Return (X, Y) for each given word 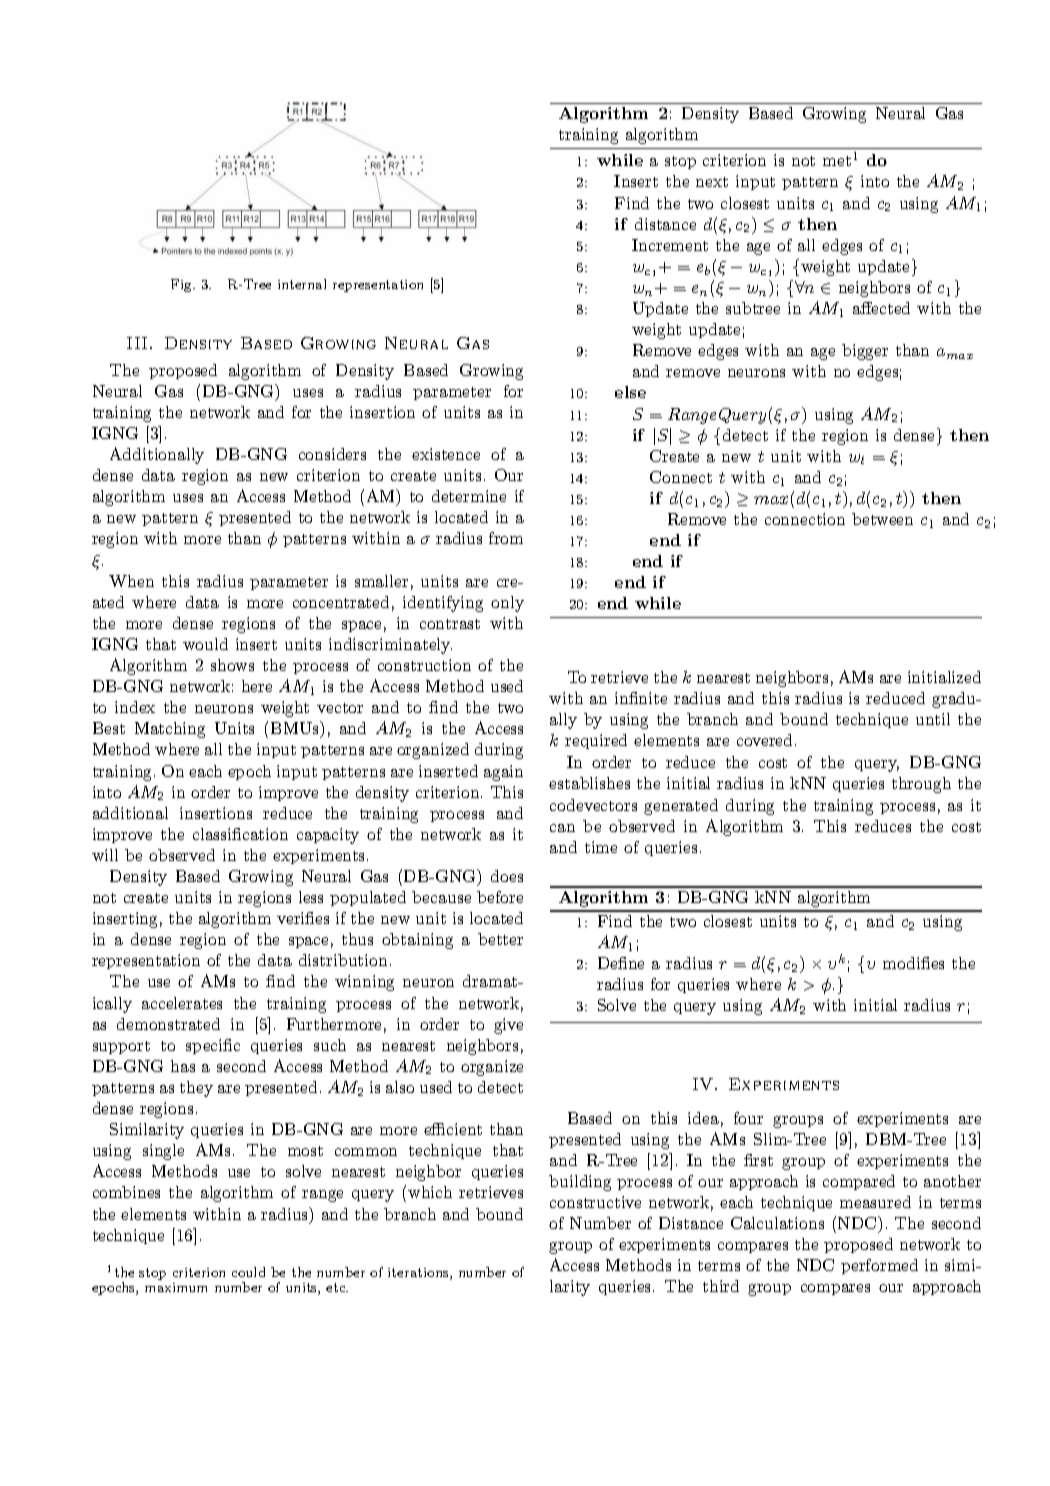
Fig (183, 285)
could (248, 1272)
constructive (595, 1202)
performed (879, 1266)
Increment (670, 245)
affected (881, 308)
